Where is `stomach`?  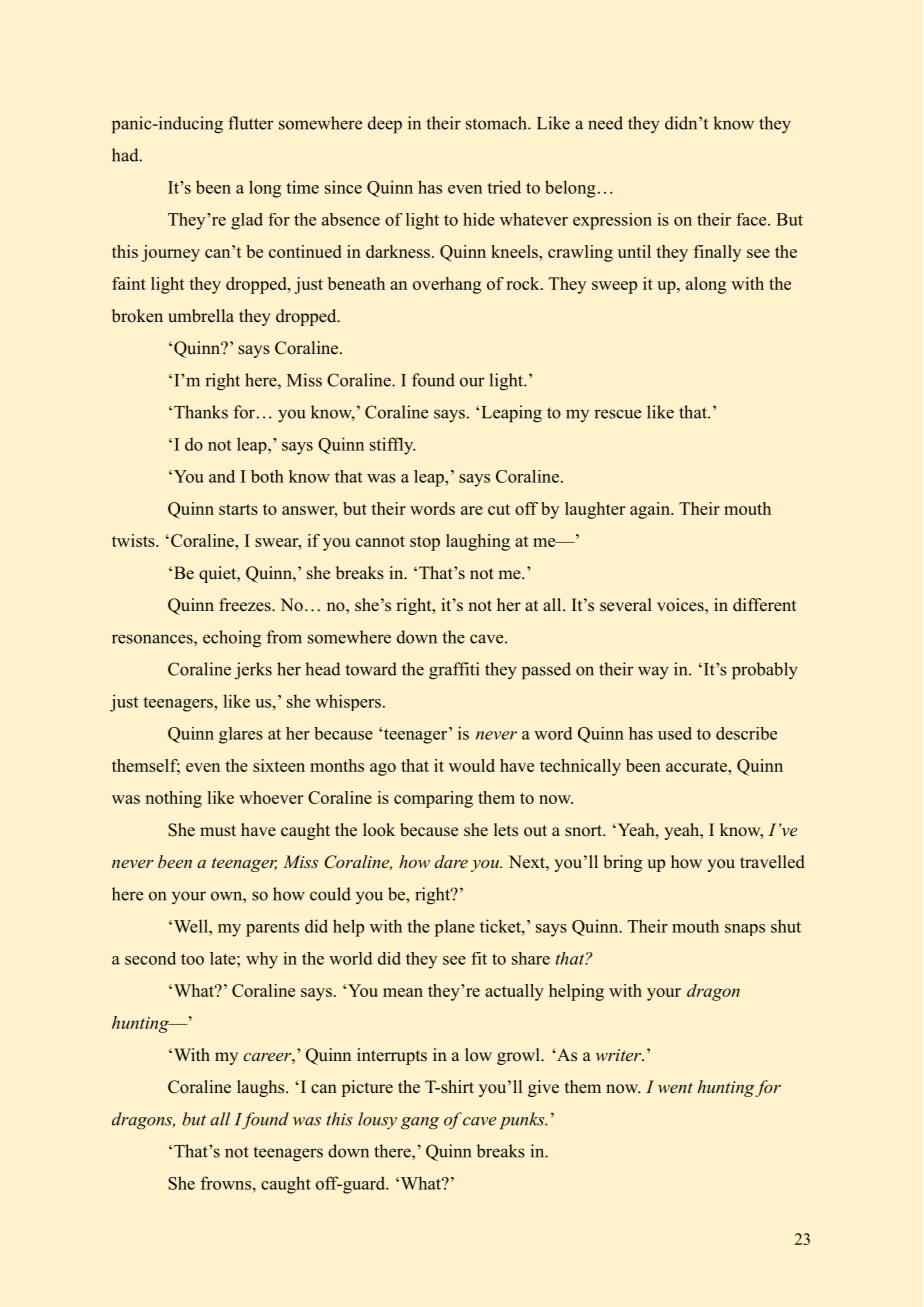 stomach is located at coordinates (497, 123).
